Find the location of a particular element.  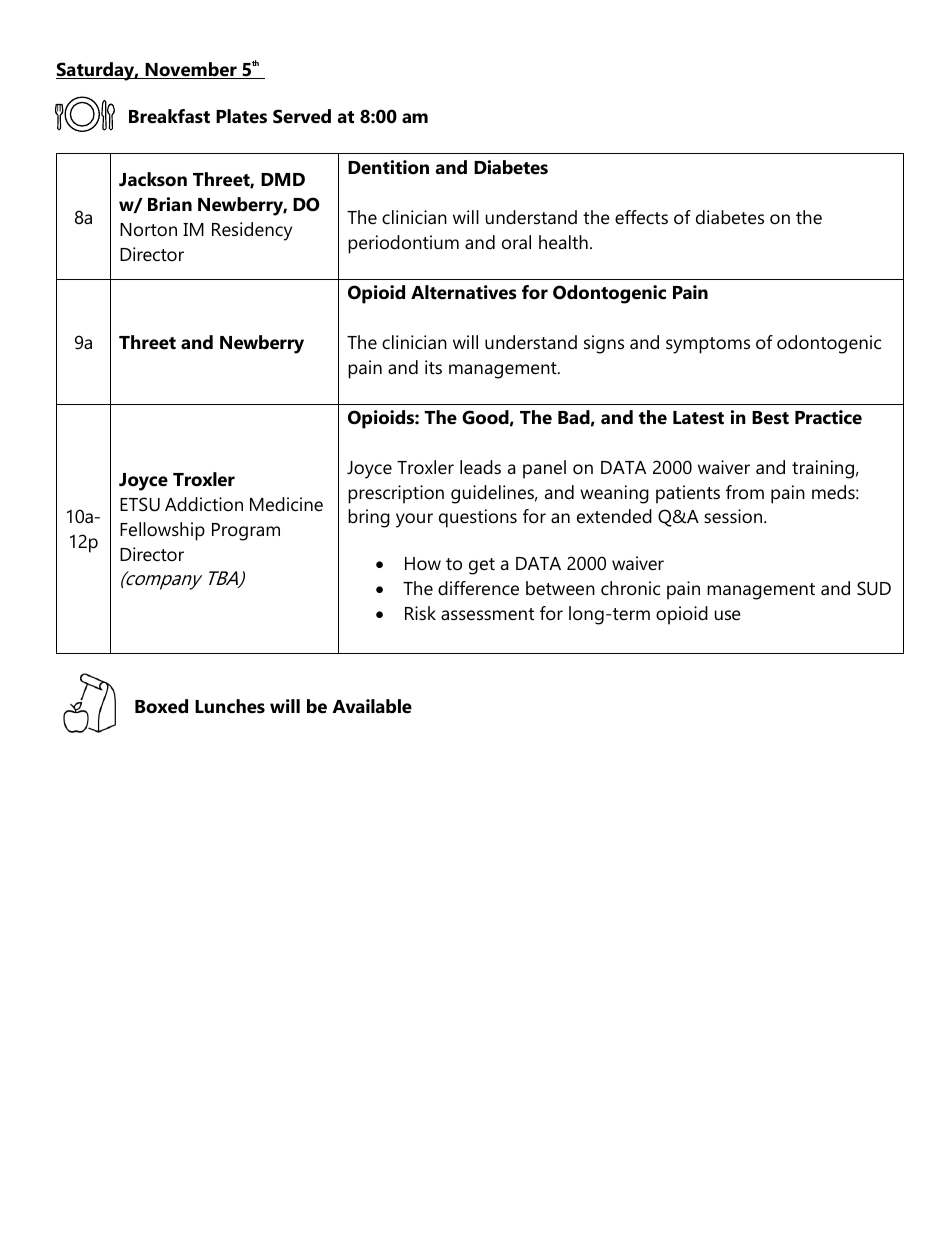

Plates is located at coordinates (241, 116).
